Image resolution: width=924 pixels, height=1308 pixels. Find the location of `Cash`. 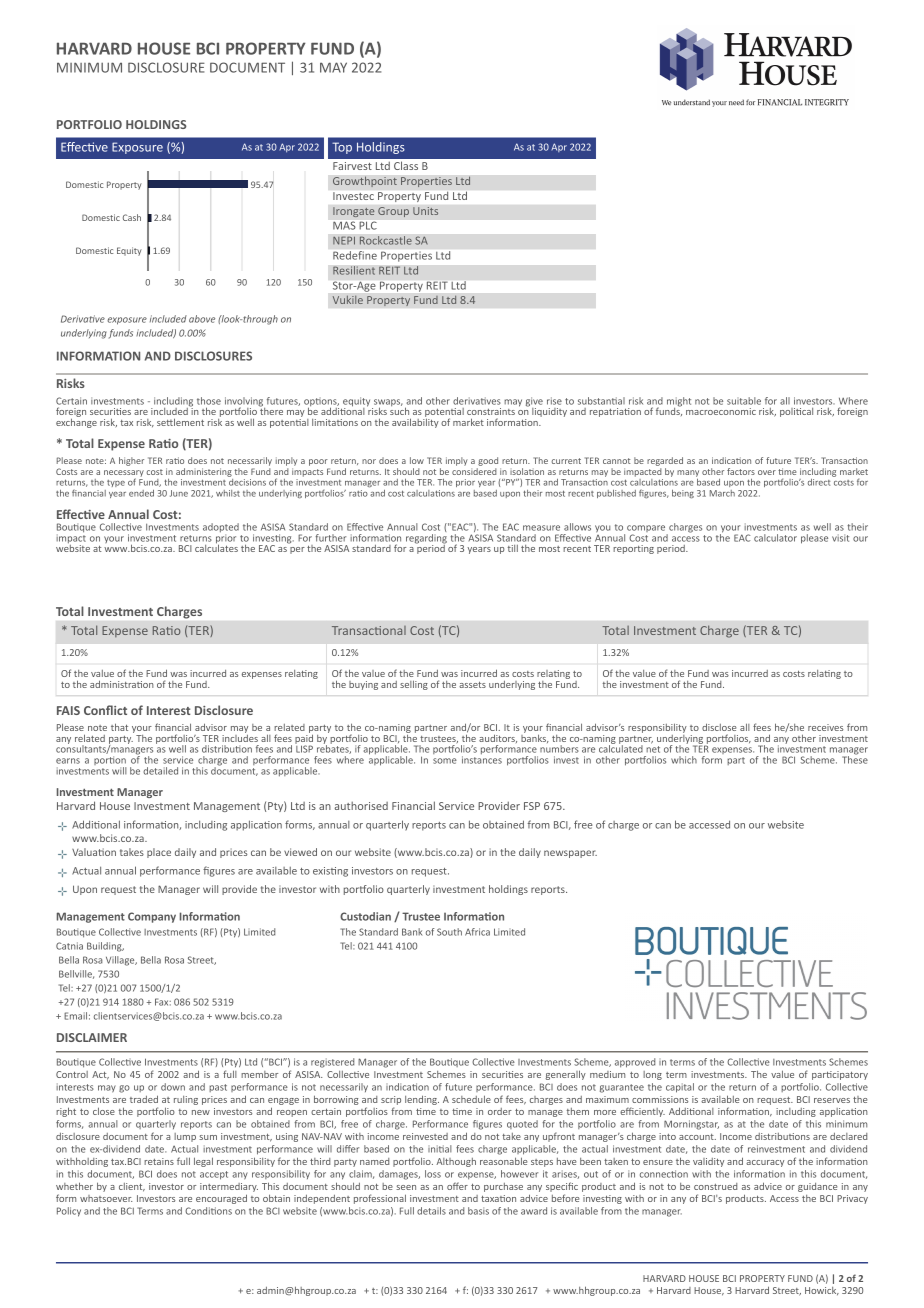

Cash is located at coordinates (132, 217).
